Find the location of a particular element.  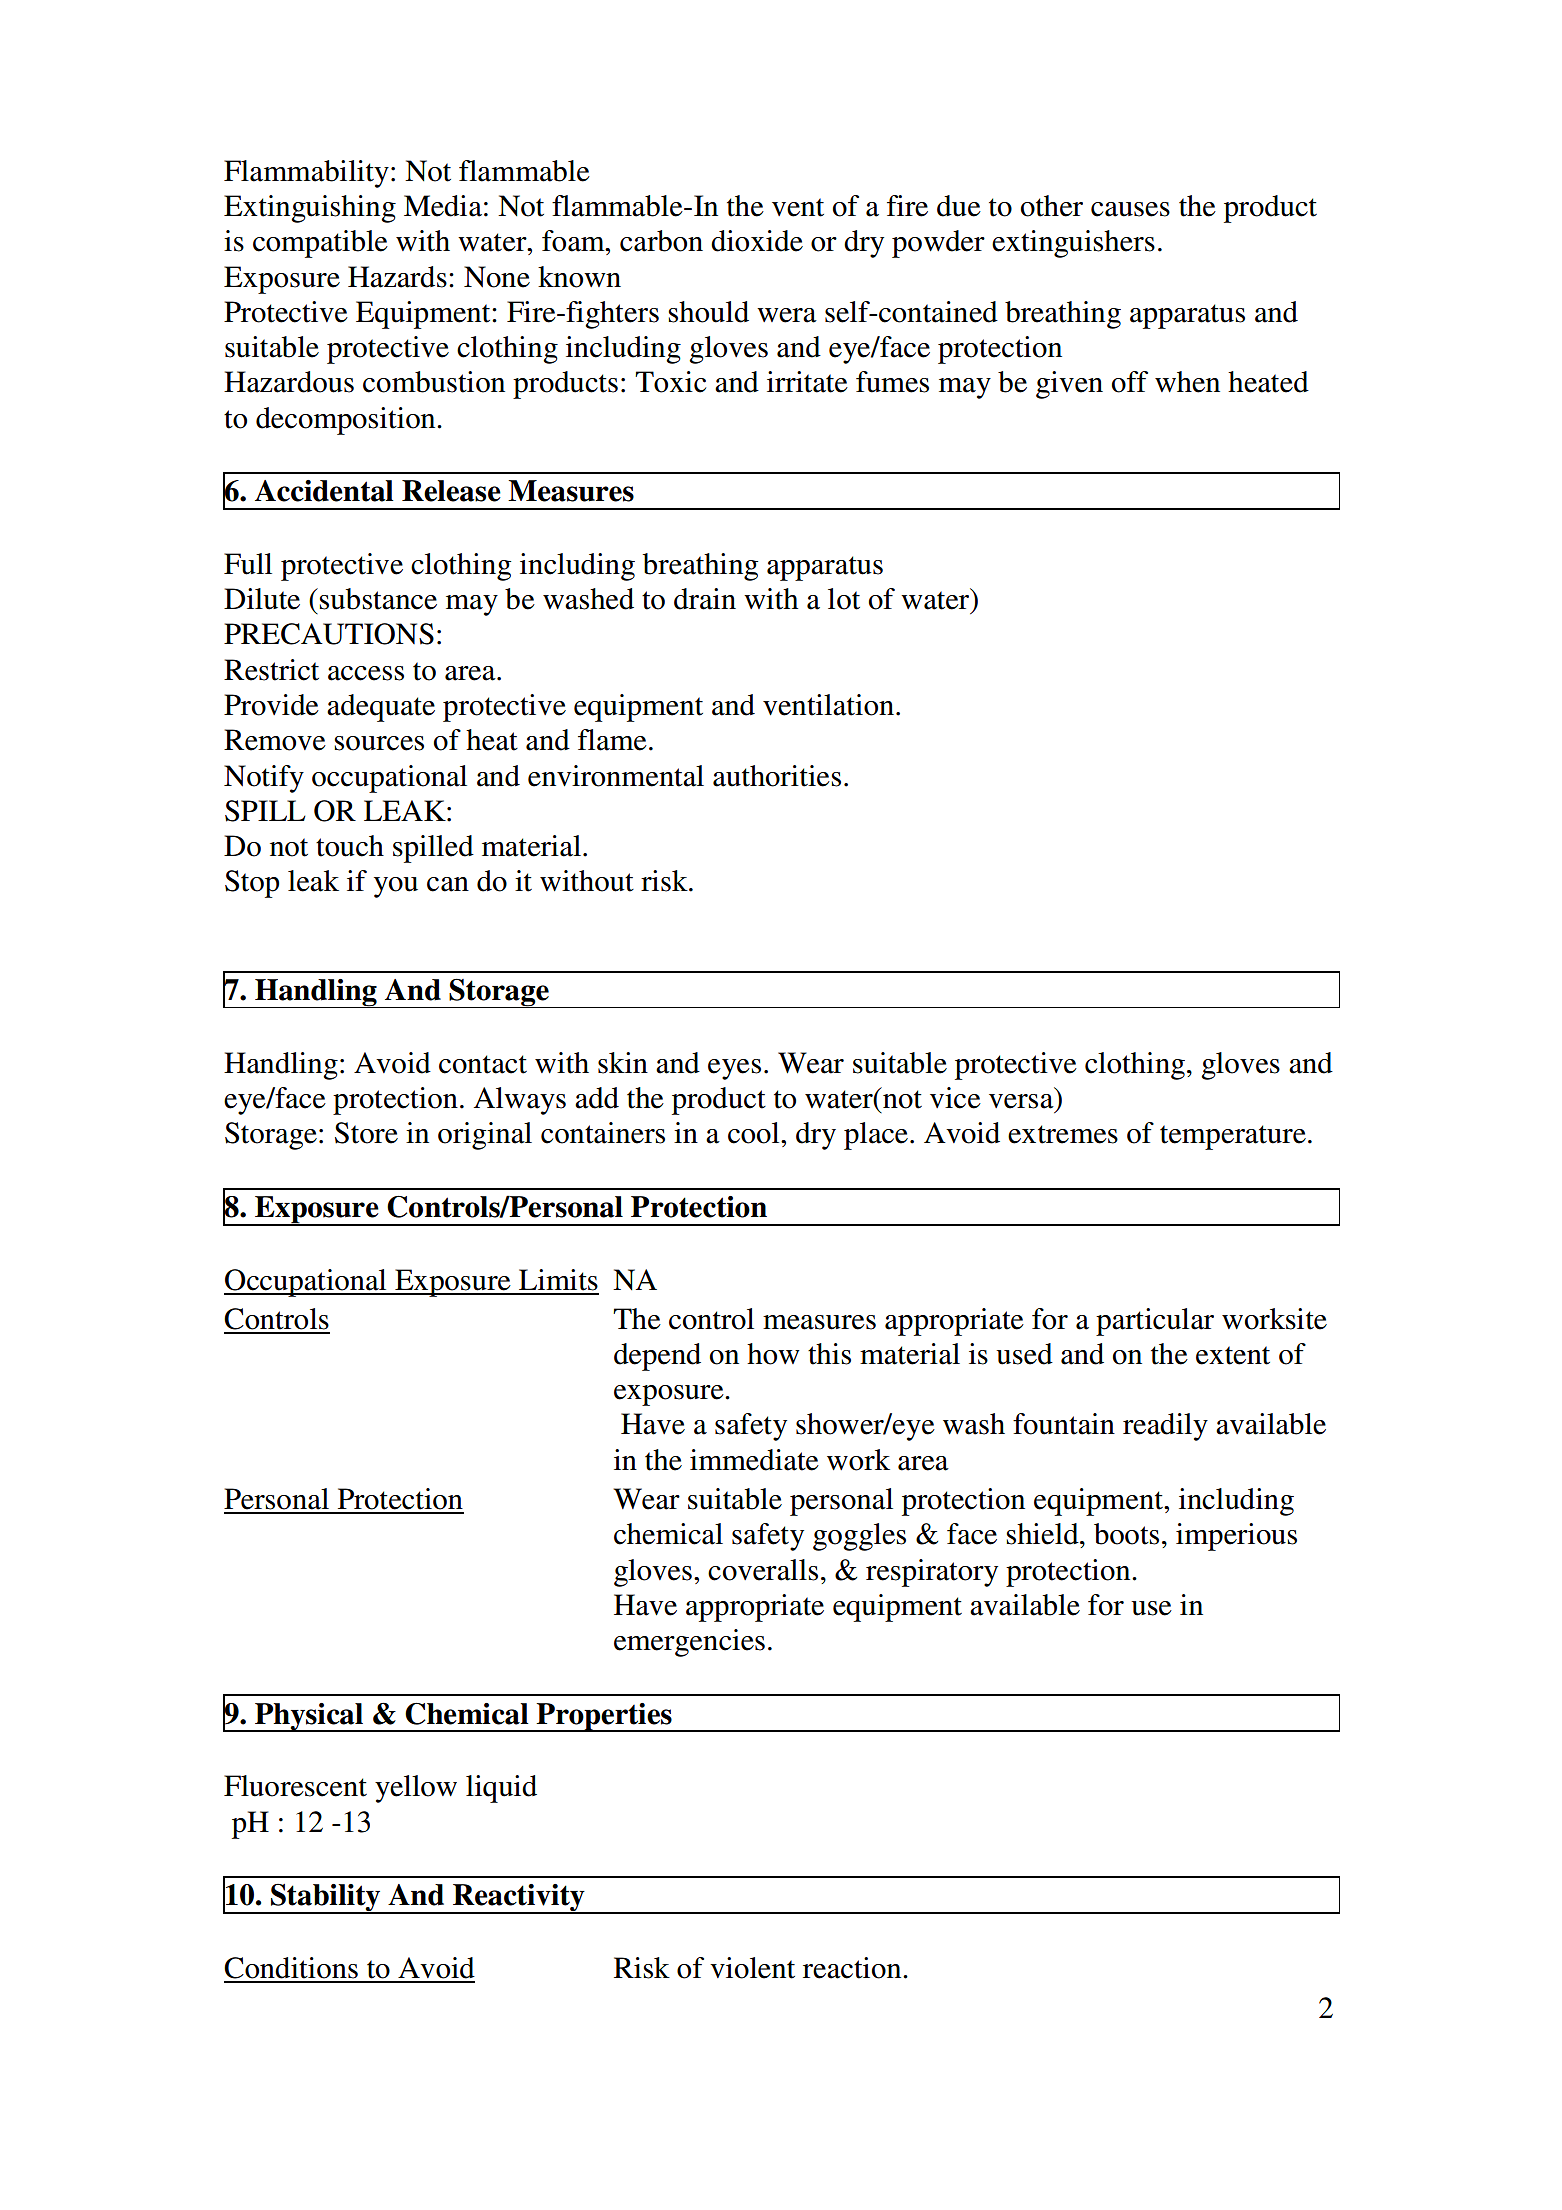

compatible is located at coordinates (320, 244).
